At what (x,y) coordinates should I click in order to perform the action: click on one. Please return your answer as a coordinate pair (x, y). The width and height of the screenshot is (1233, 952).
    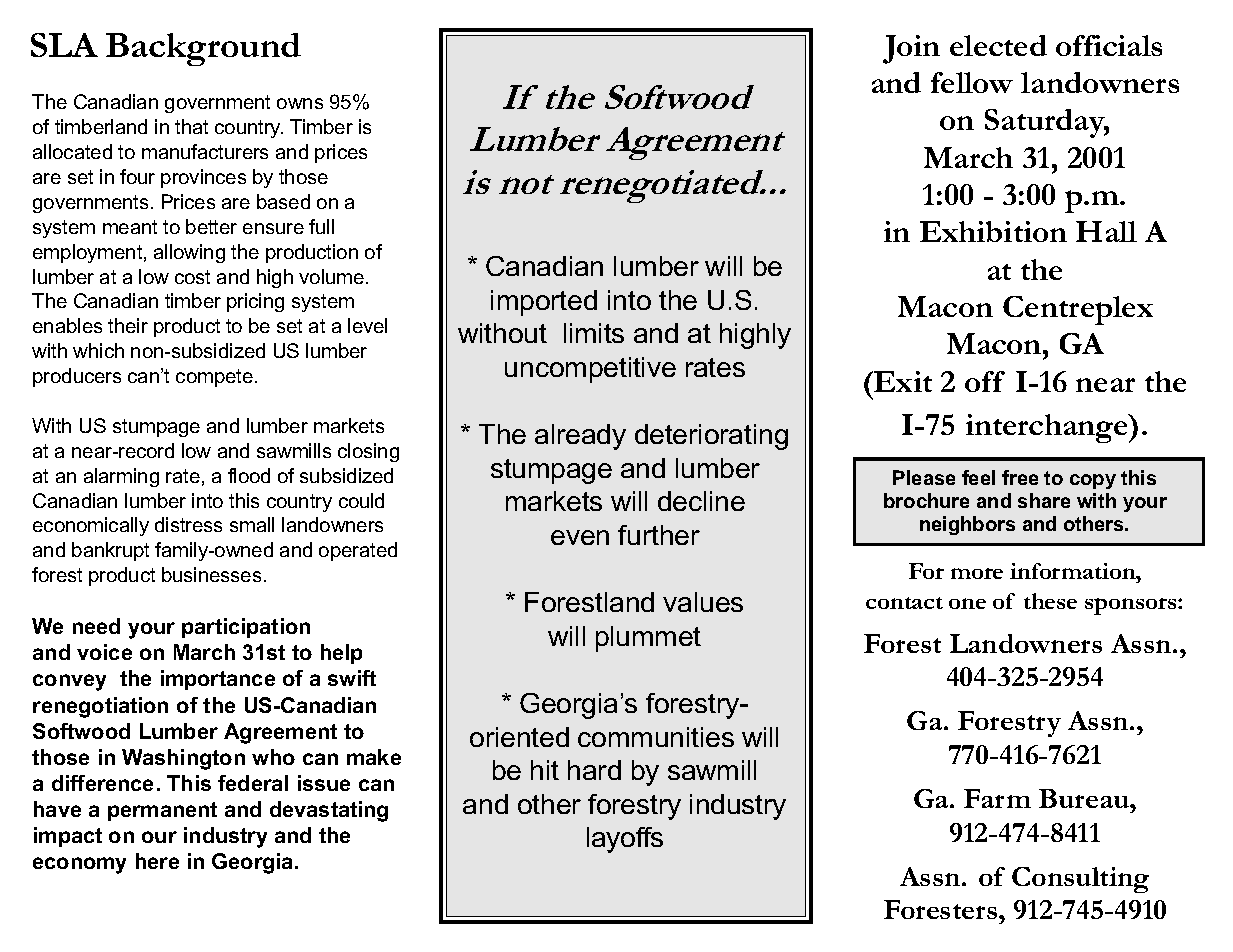
    Looking at the image, I should click on (967, 603).
